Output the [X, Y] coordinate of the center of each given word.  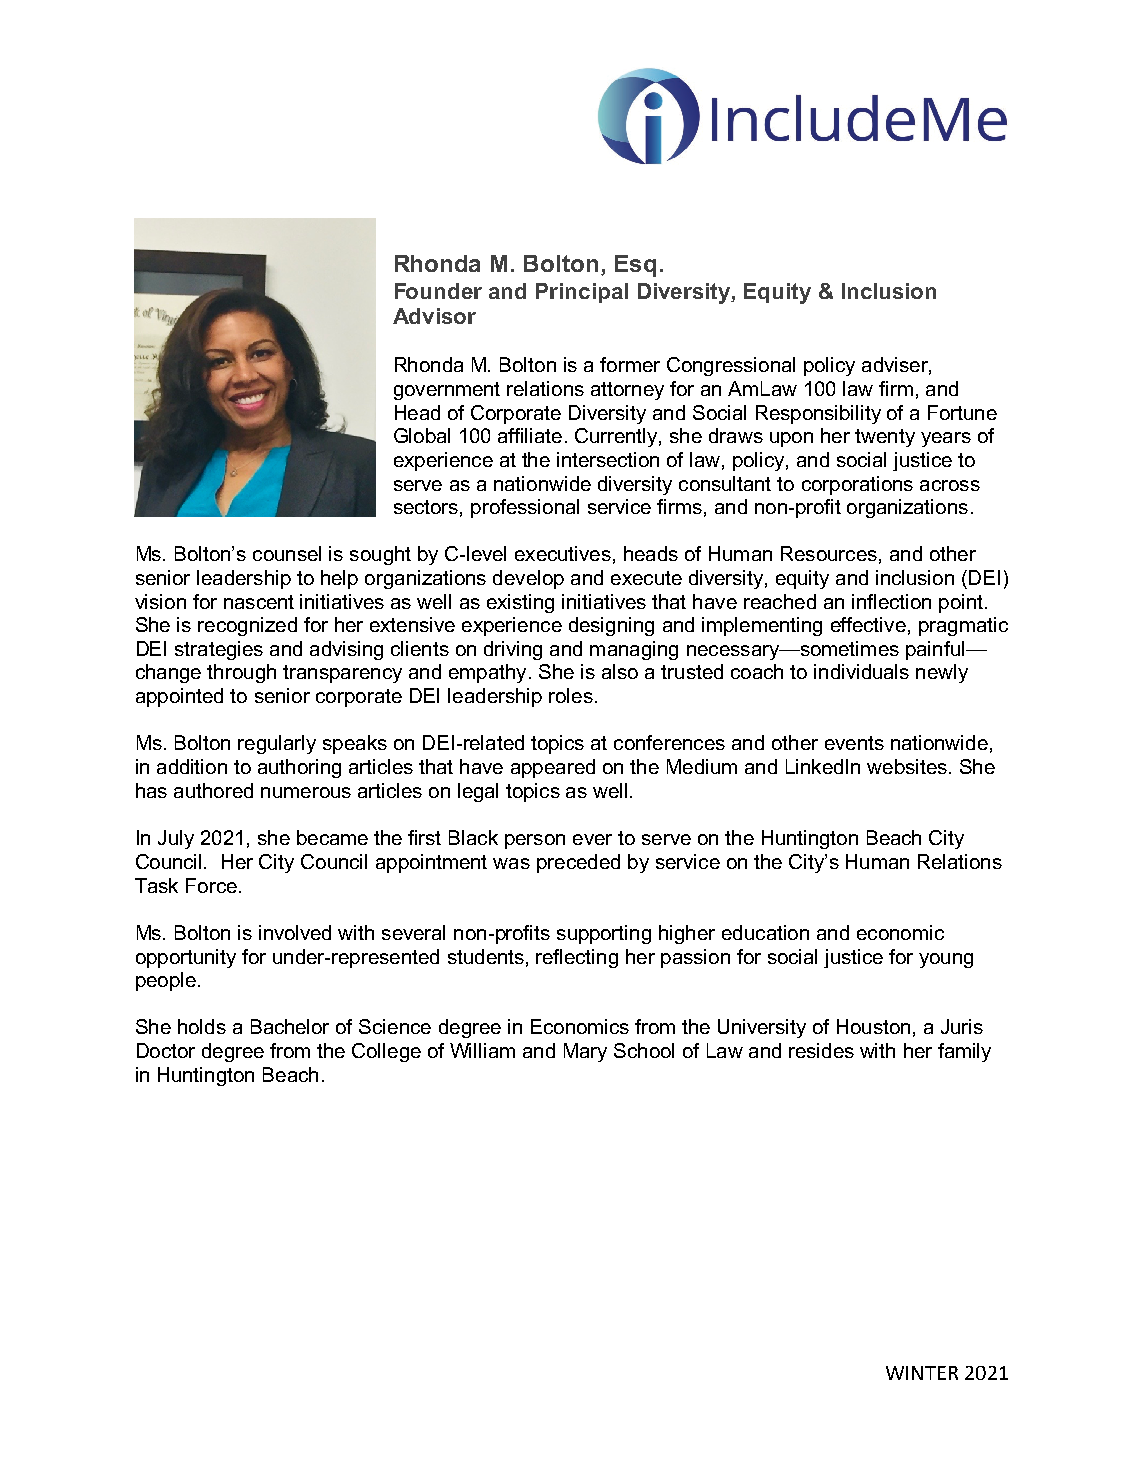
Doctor [166, 1050]
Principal [582, 293]
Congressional [731, 366]
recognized [247, 626]
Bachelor [290, 1026]
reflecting [577, 958]
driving [513, 650]
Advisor [434, 316]
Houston [873, 1026]
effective [868, 624]
